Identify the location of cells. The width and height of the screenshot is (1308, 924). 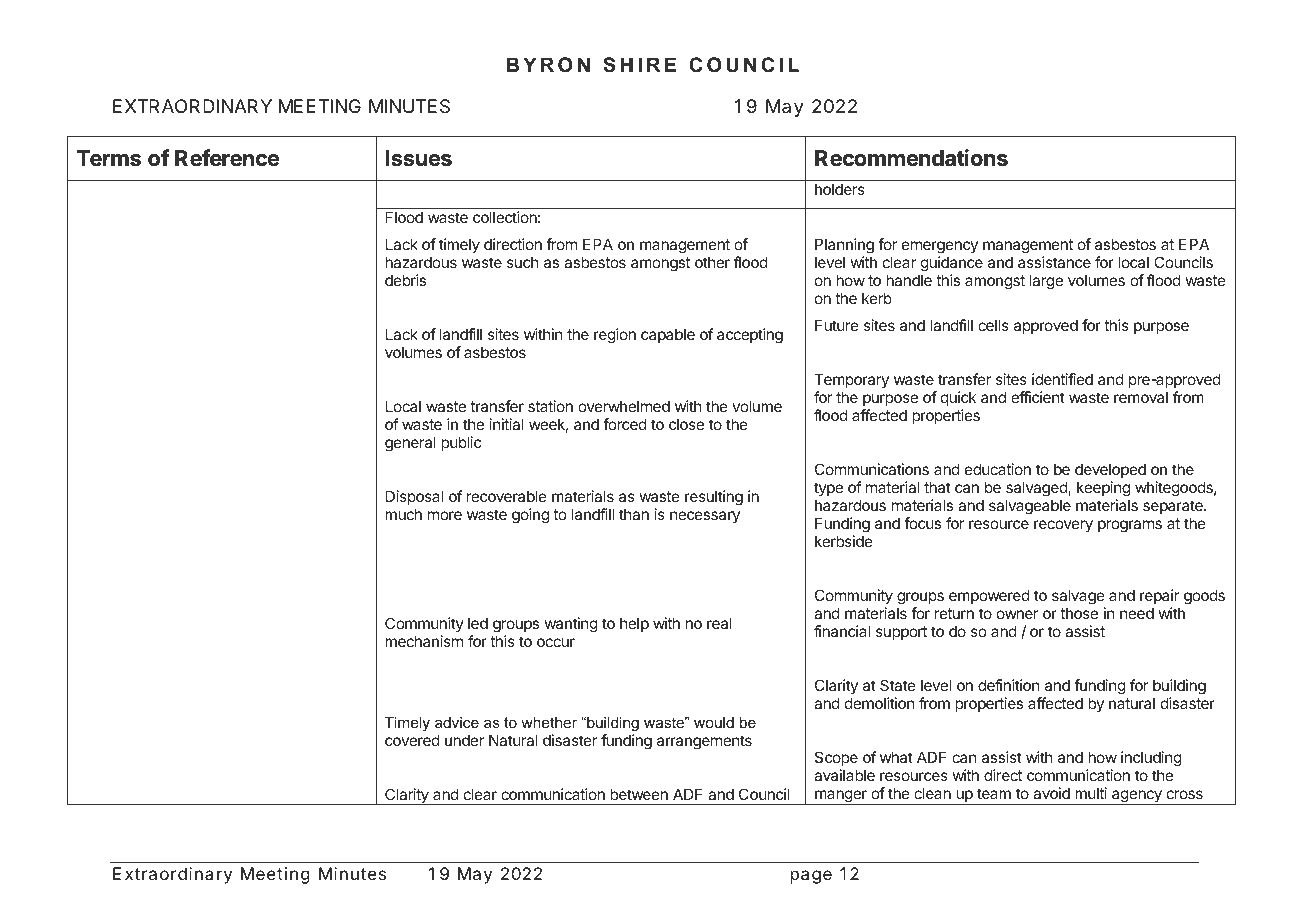
(993, 325).
